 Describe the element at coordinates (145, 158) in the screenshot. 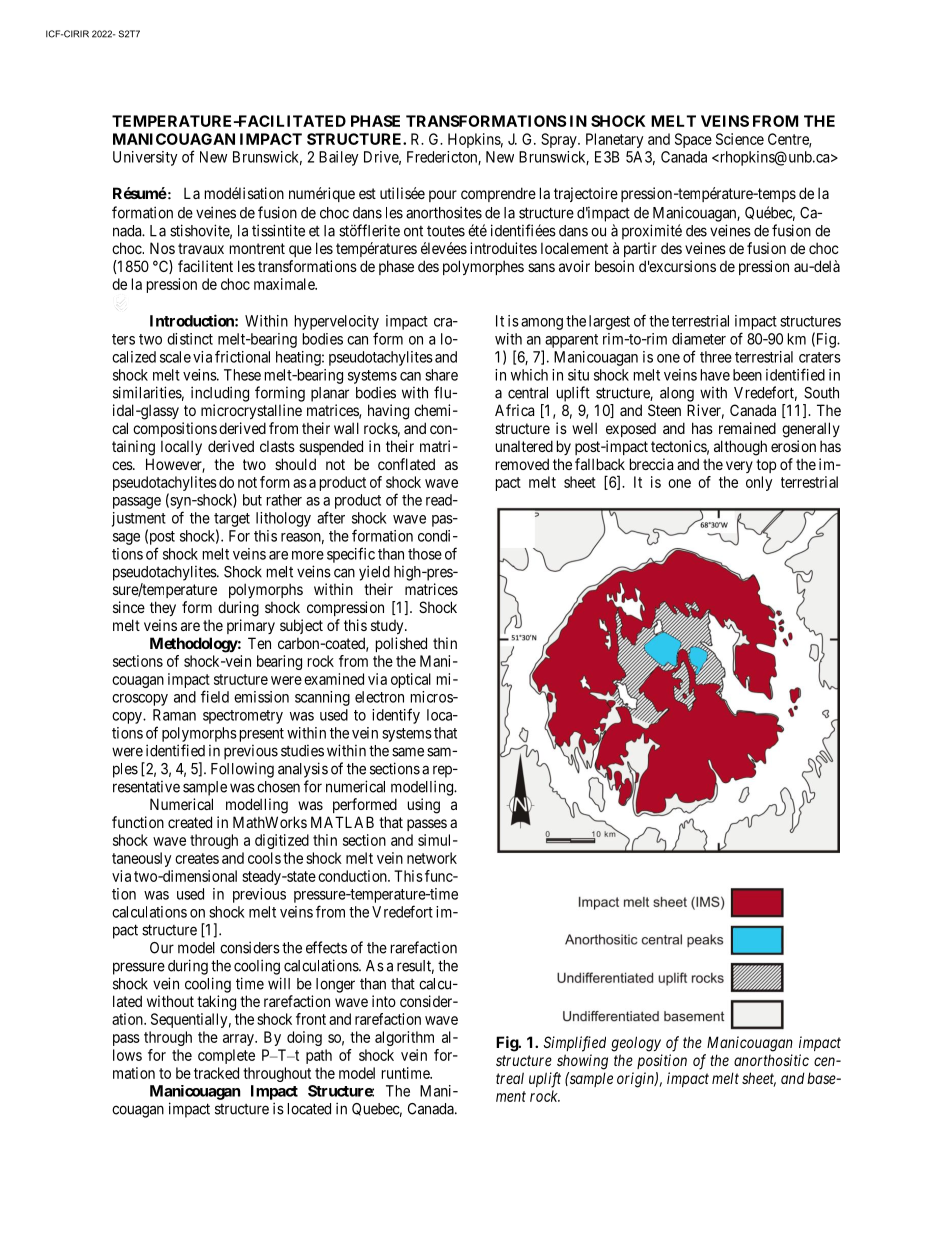

I see `University` at that location.
